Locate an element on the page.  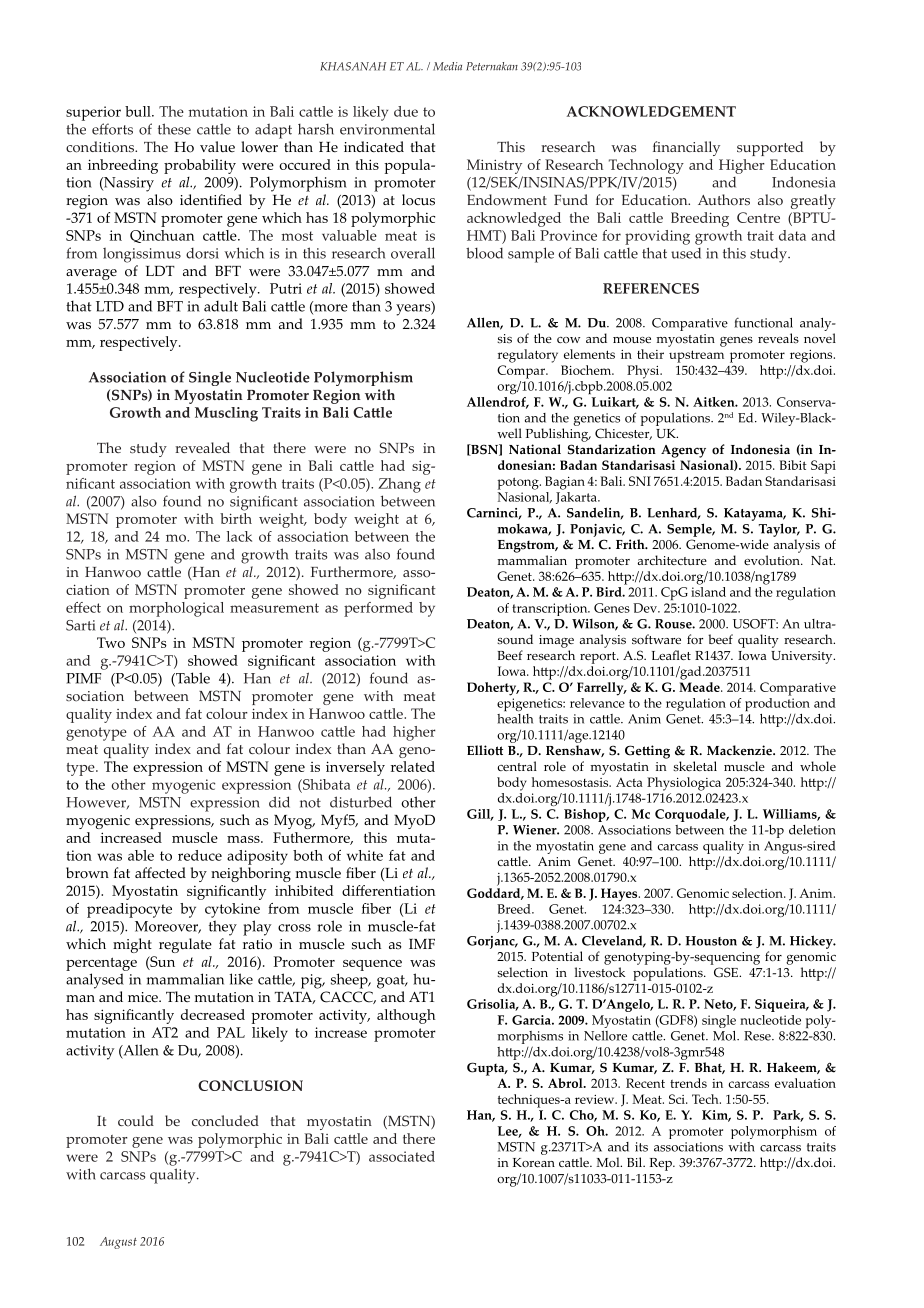
sequence is located at coordinates (372, 965).
